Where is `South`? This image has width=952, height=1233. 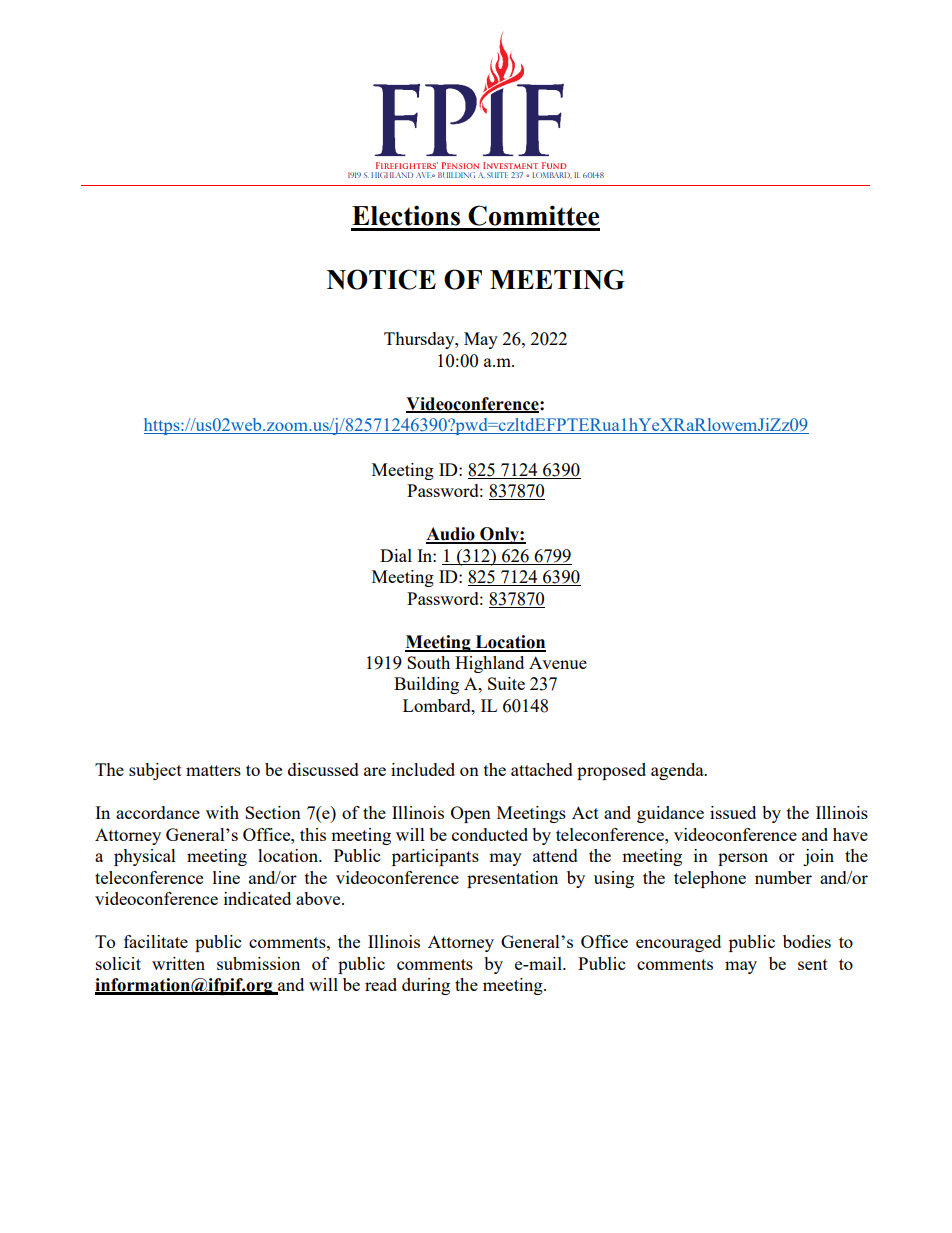 South is located at coordinates (428, 662).
